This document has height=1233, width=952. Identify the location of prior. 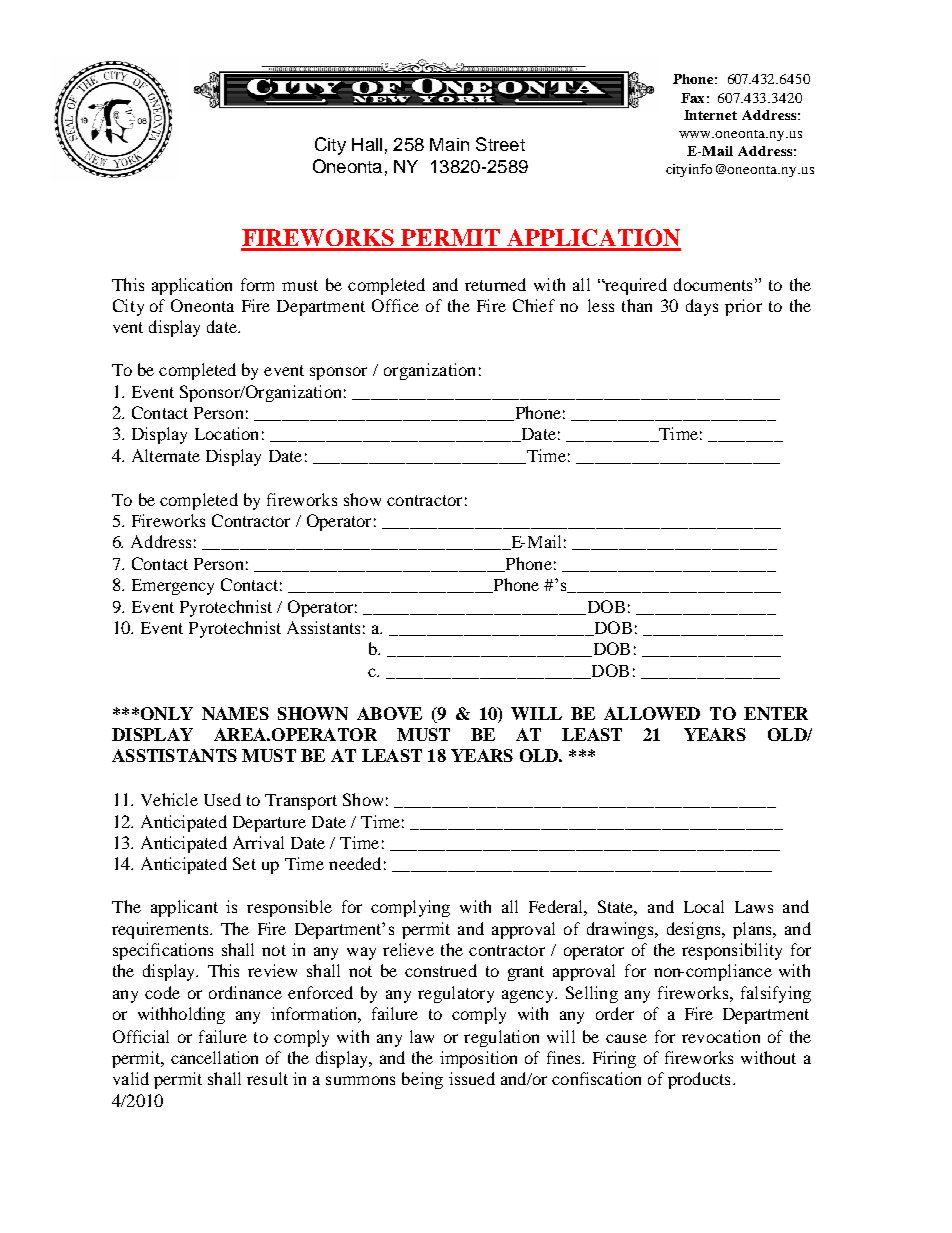
(743, 307).
